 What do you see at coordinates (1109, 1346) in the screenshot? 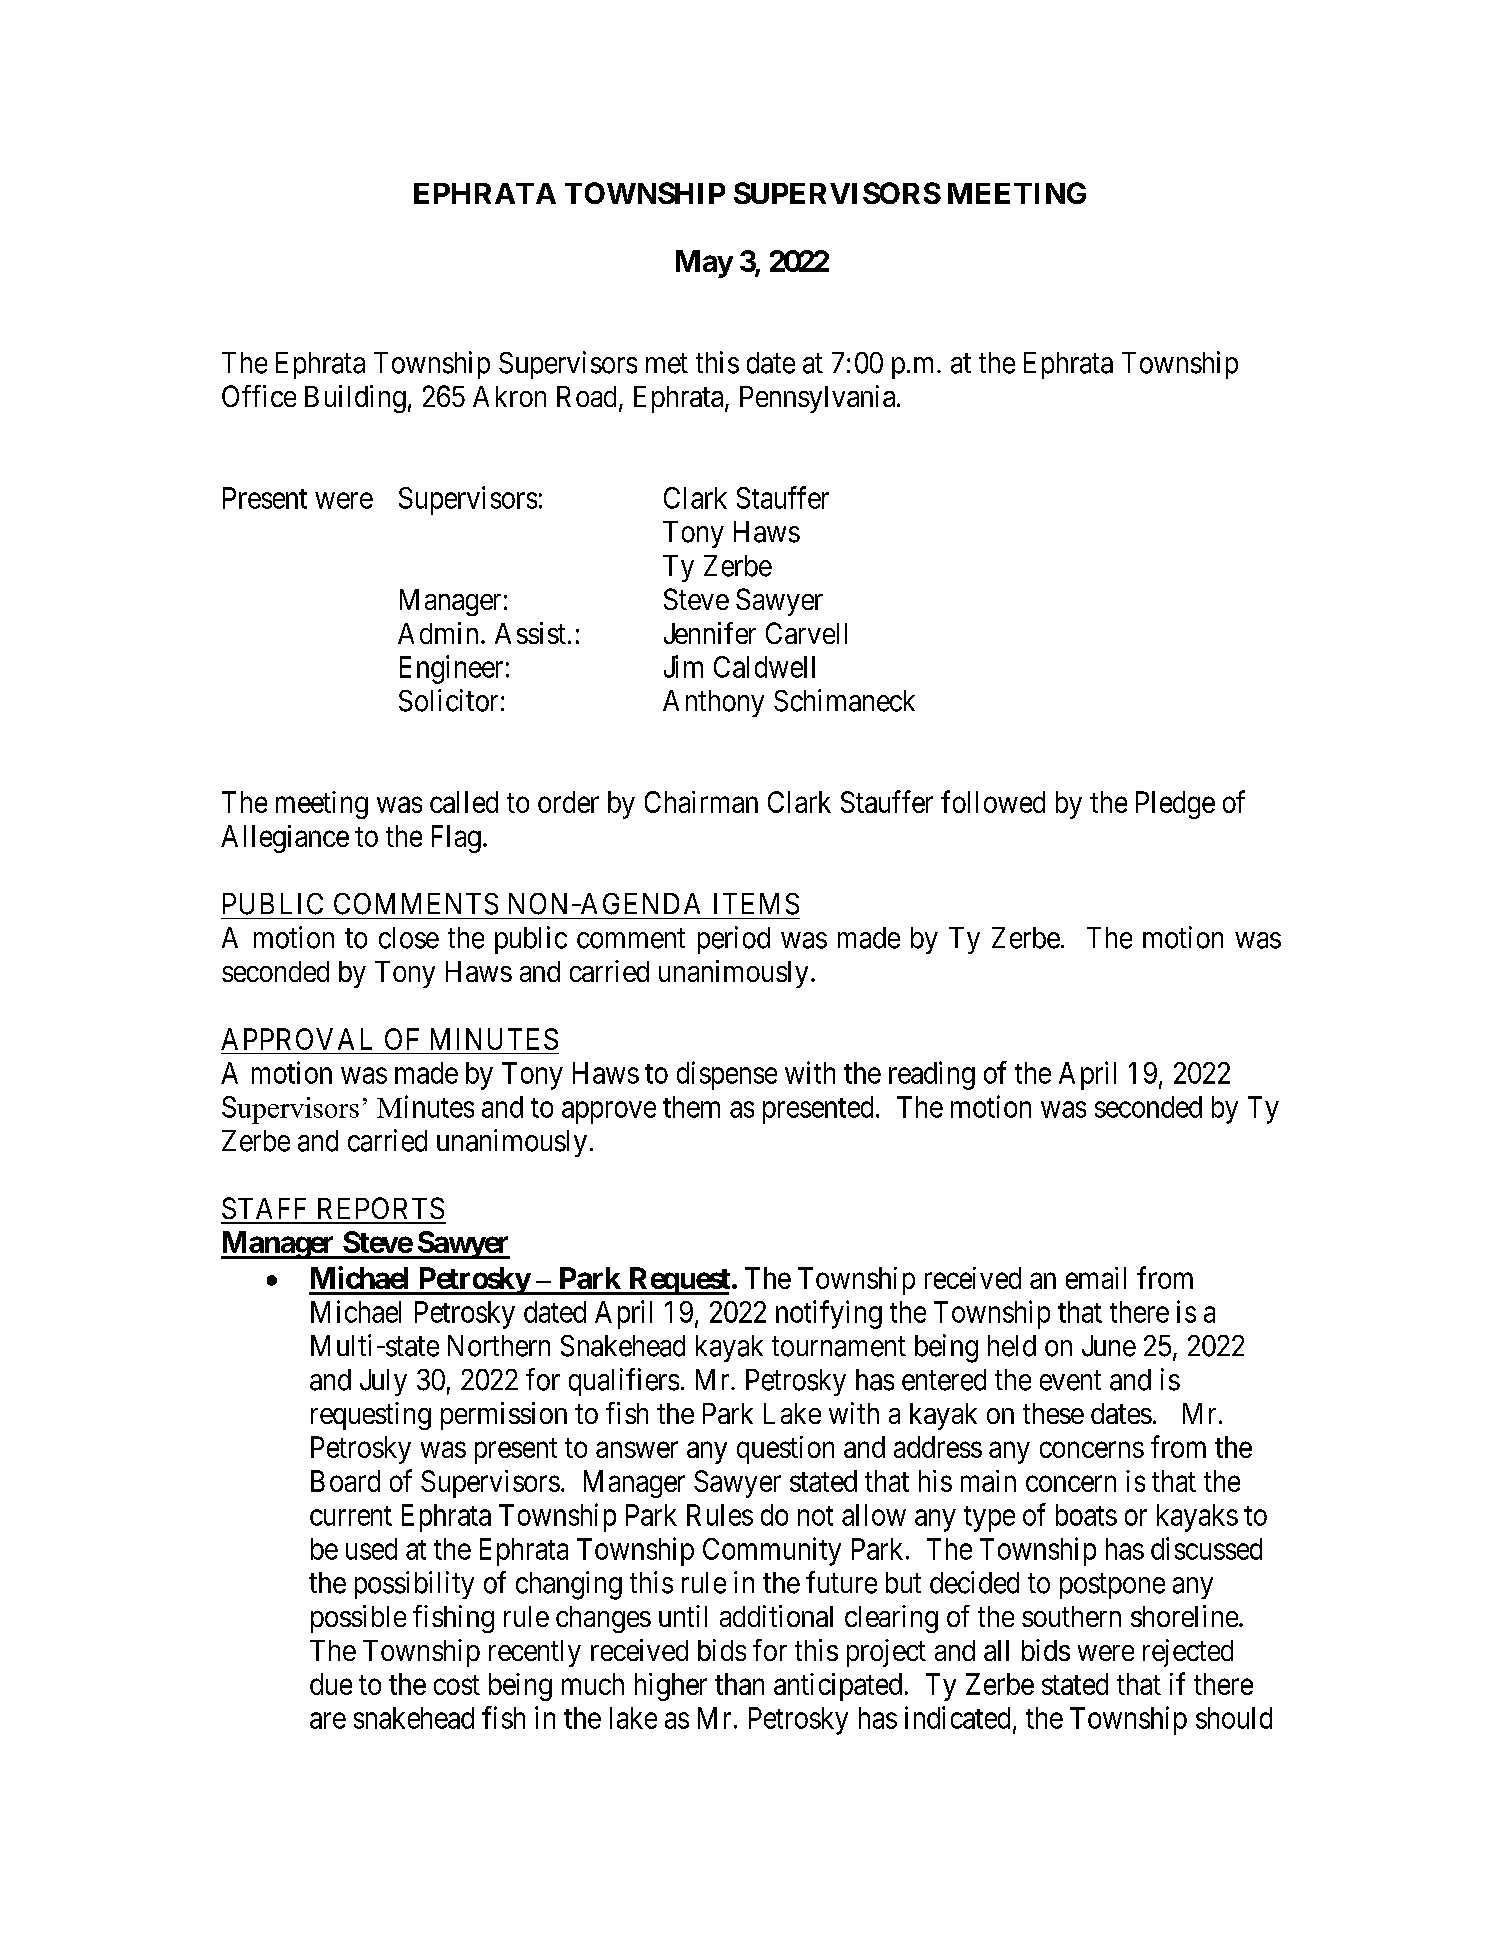
I see `June` at bounding box center [1109, 1346].
